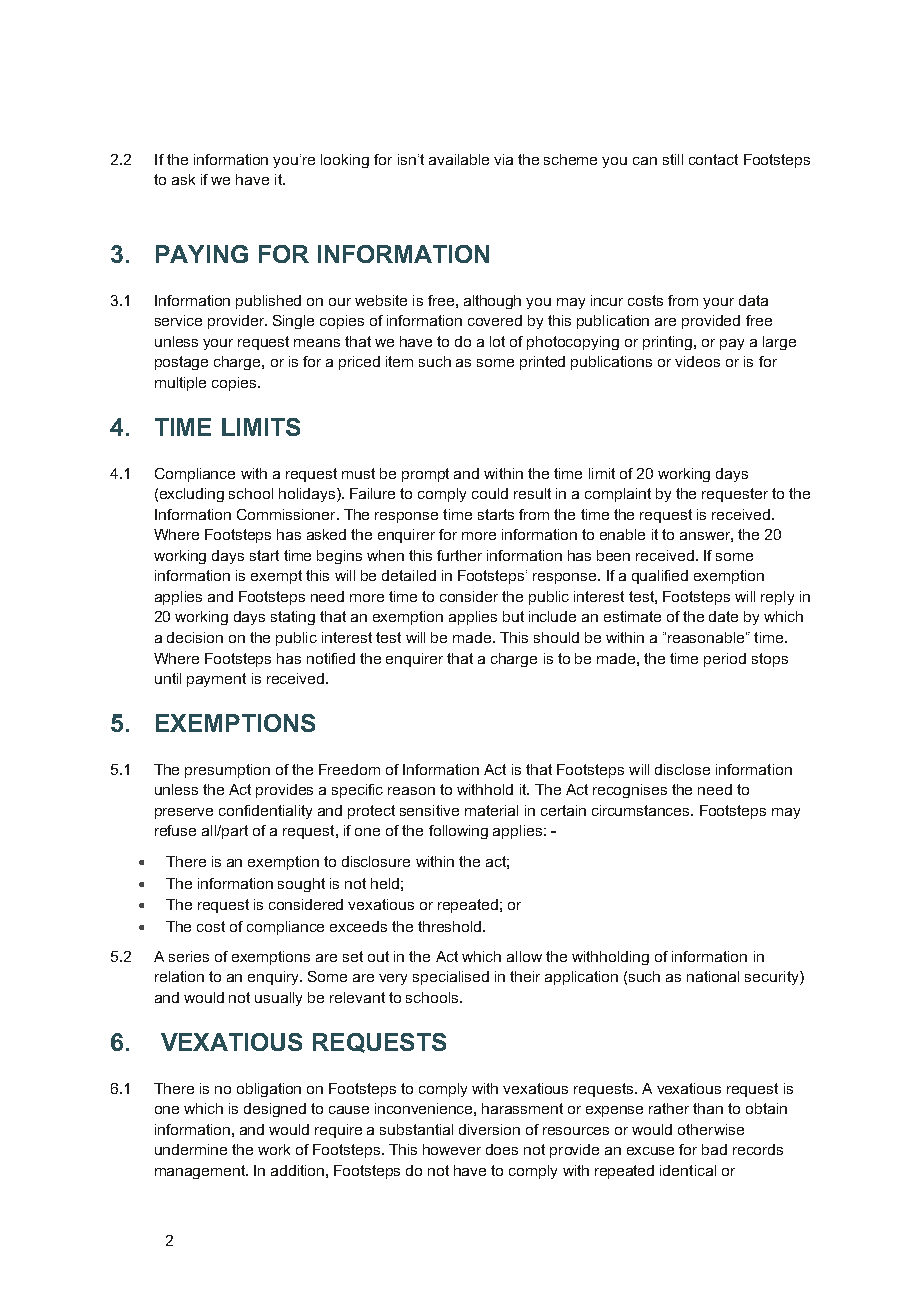 The width and height of the screenshot is (924, 1308). Describe the element at coordinates (216, 680) in the screenshot. I see `payment` at that location.
